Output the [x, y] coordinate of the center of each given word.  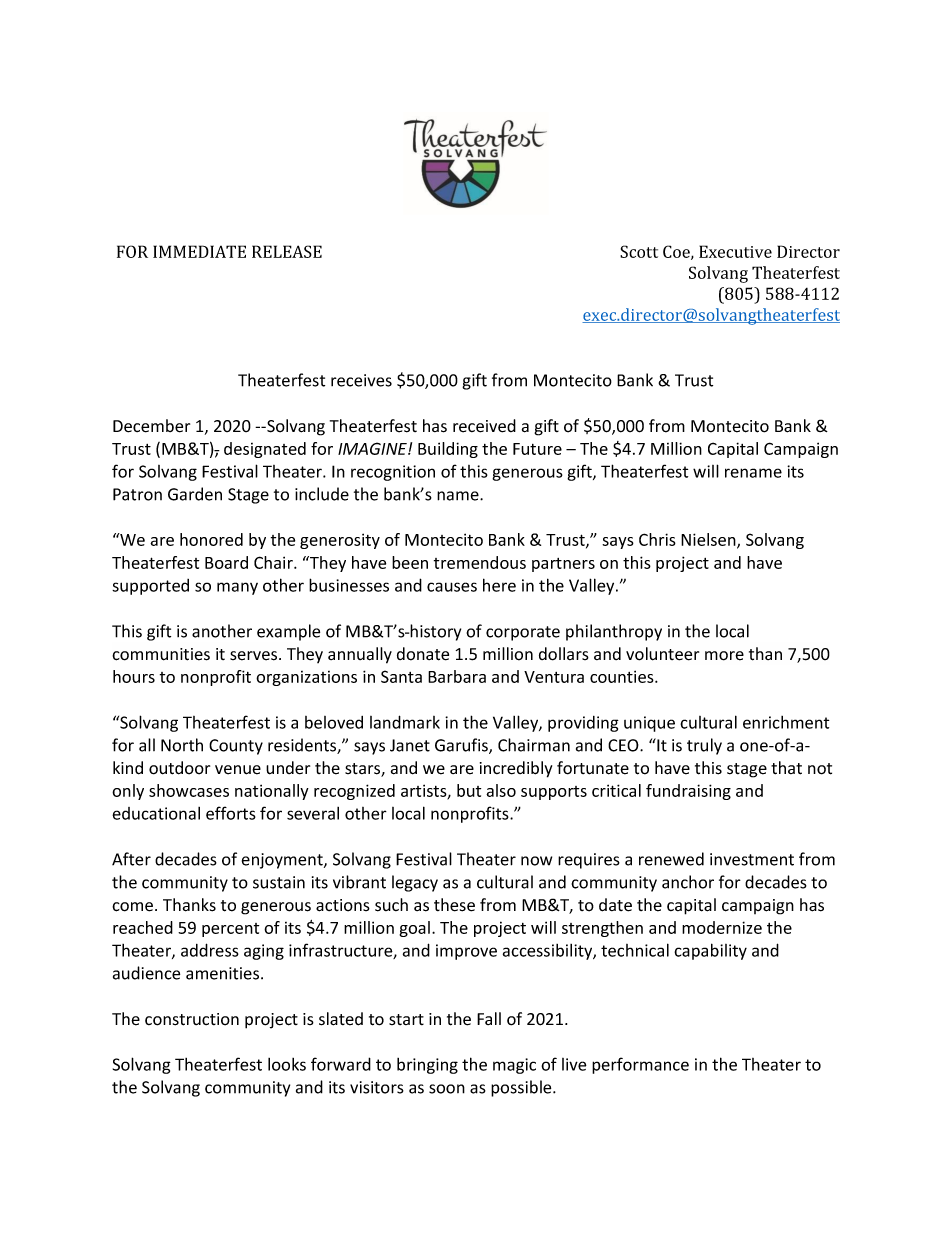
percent [230, 930]
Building [448, 450]
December [151, 426]
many [237, 588]
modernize [722, 927]
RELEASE [287, 251]
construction [192, 1019]
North [182, 745]
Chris [657, 539]
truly [704, 746]
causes [452, 587]
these [454, 905]
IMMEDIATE [199, 251]
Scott [639, 251]
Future [537, 449]
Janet [410, 745]
